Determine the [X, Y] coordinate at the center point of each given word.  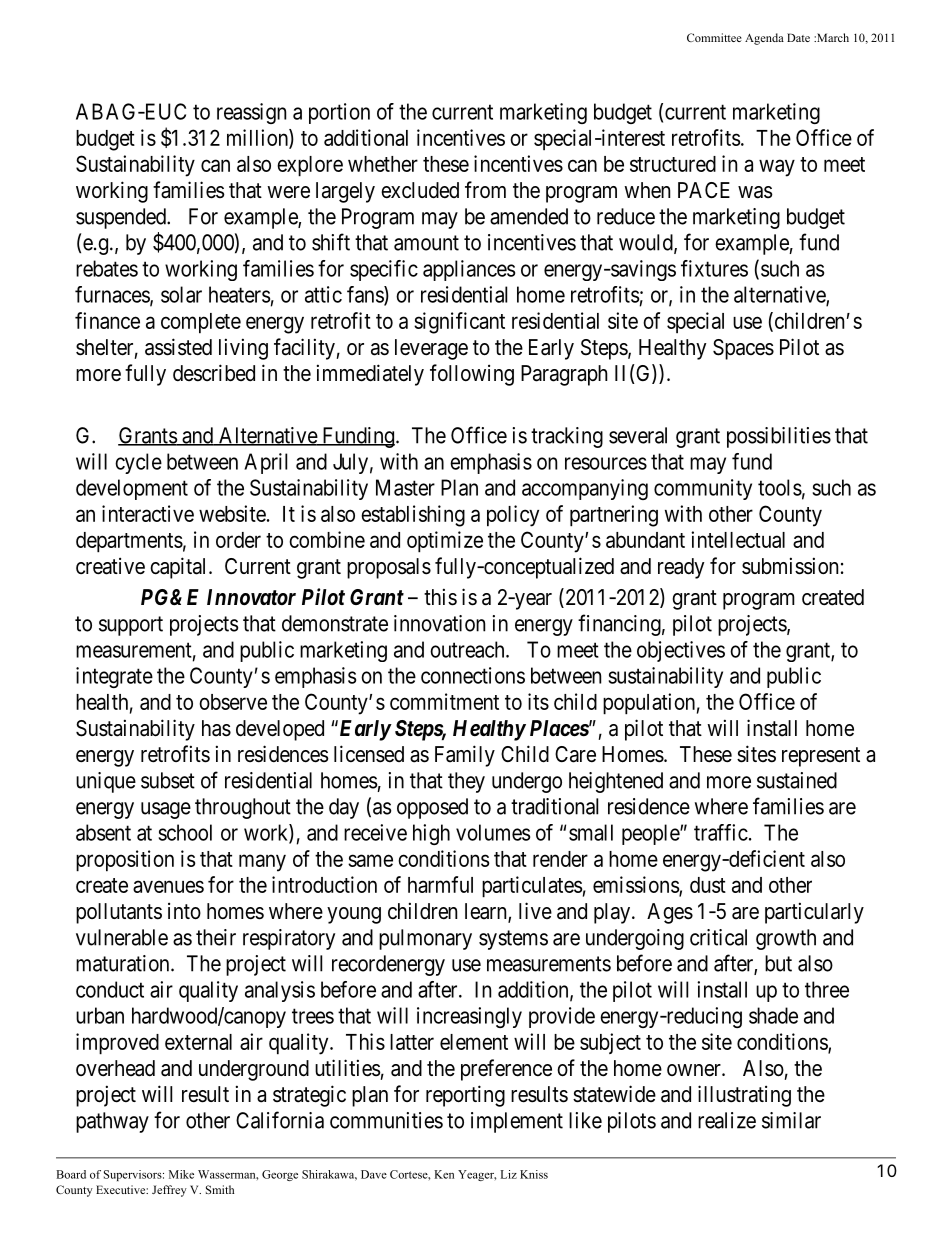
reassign [251, 113]
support [131, 626]
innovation [439, 623]
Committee [714, 37]
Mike [181, 1174]
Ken [444, 1174]
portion [339, 113]
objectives [681, 651]
